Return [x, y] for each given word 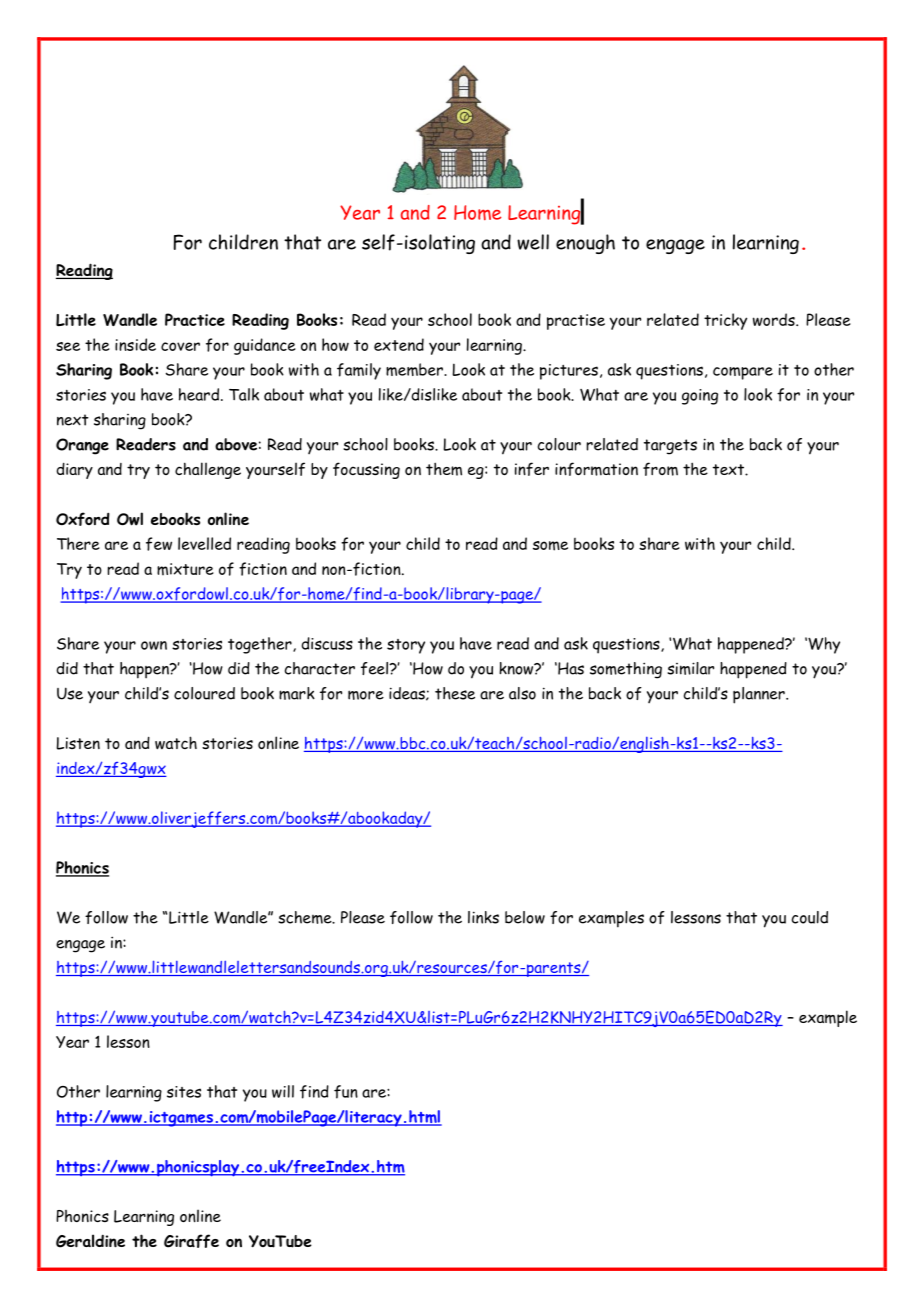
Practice [195, 319]
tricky [725, 321]
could [810, 917]
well [533, 242]
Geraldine [90, 1241]
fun [346, 1092]
